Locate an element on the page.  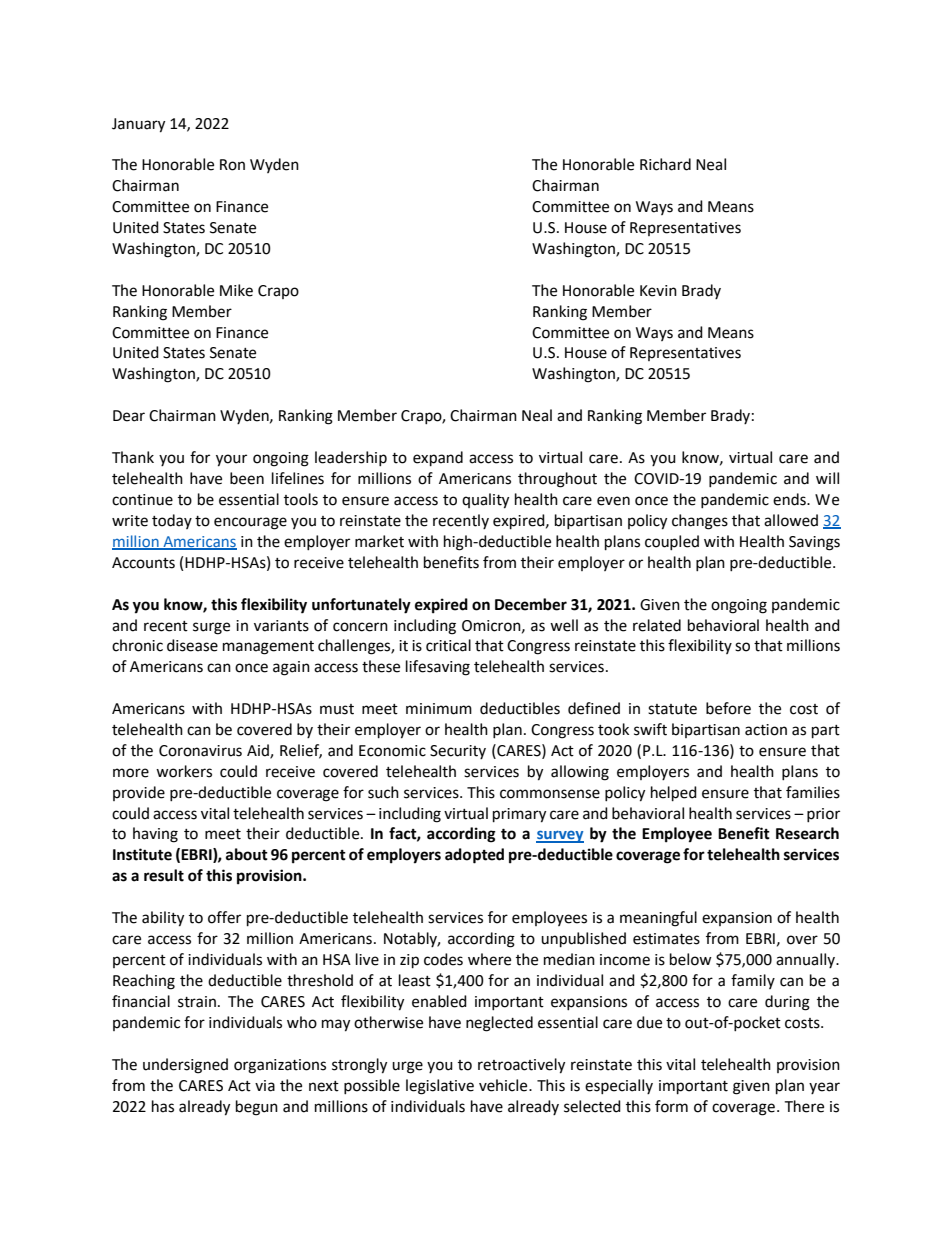
Dear is located at coordinates (129, 416).
